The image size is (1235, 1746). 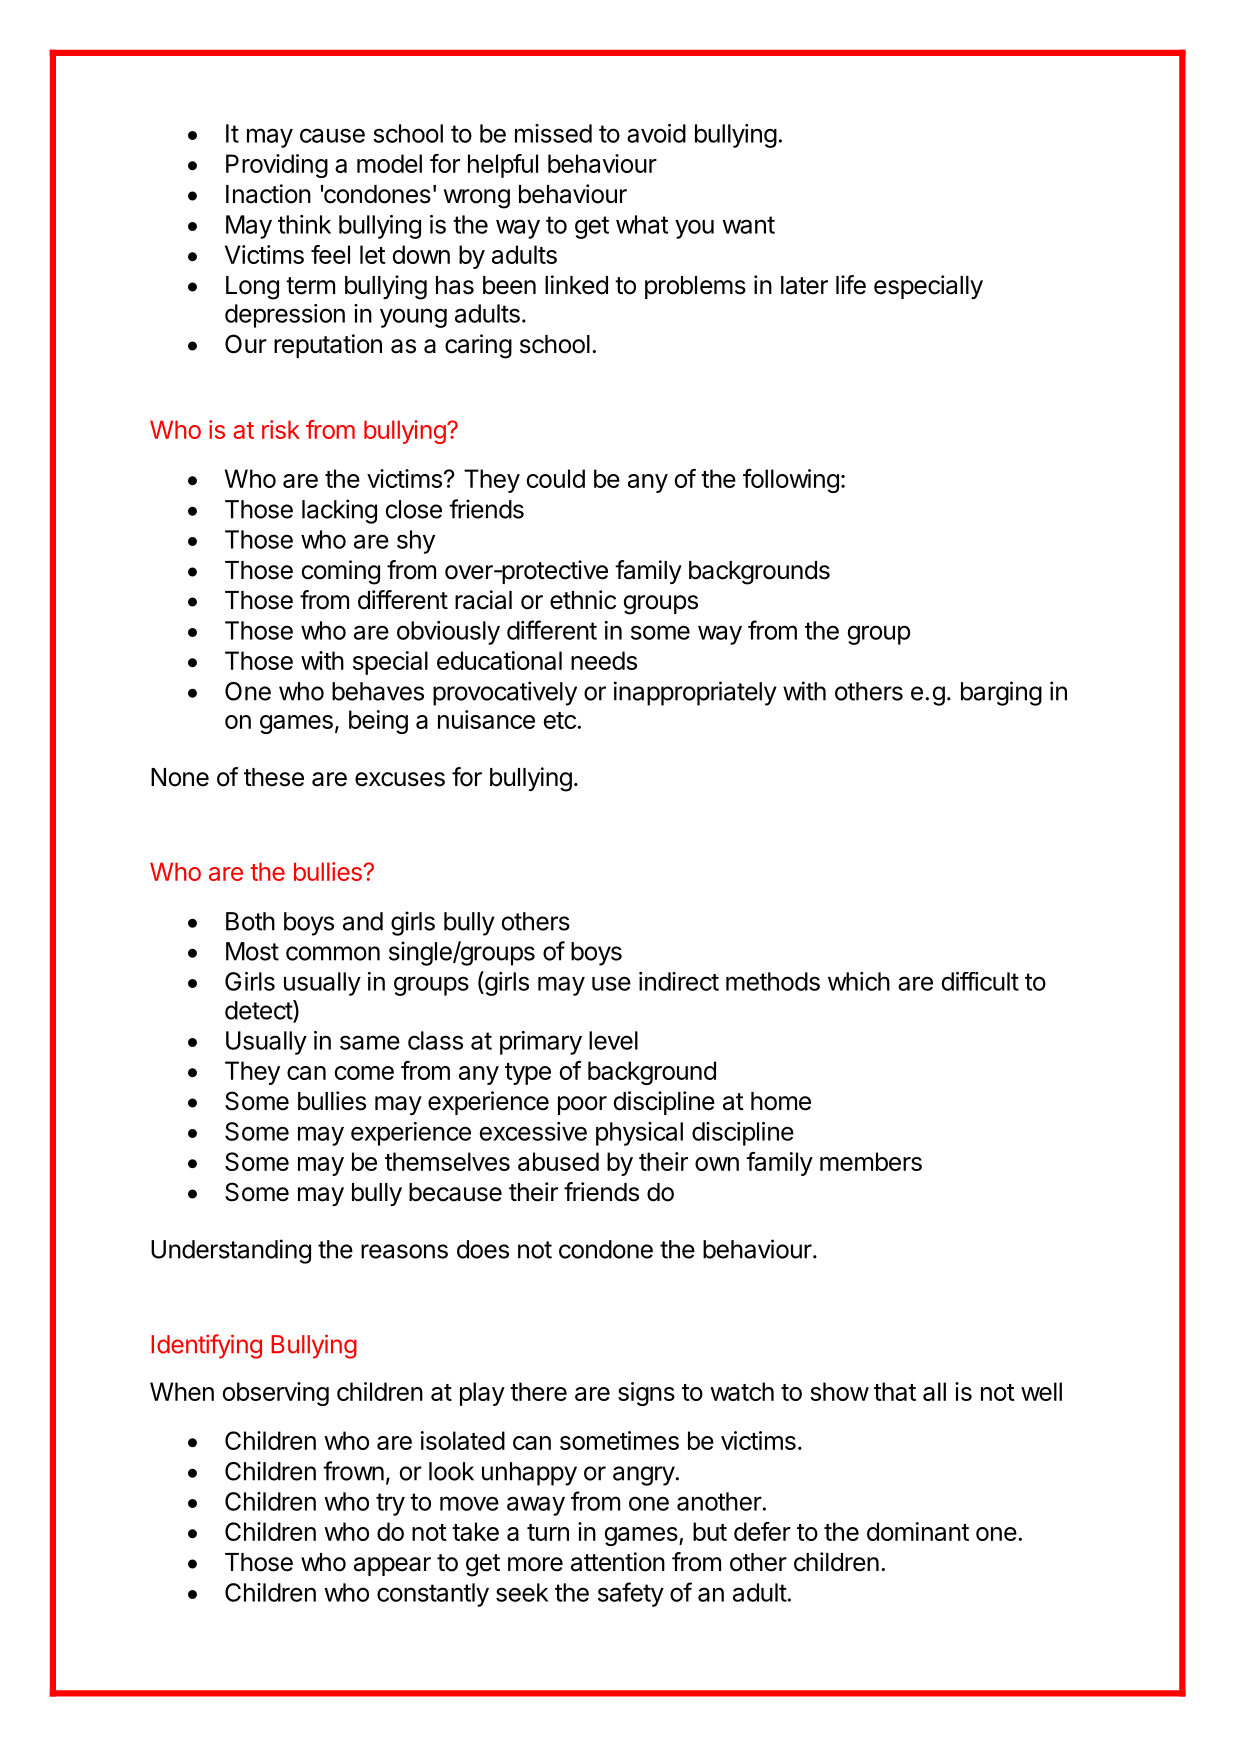 I want to click on needs, so click(x=604, y=660).
